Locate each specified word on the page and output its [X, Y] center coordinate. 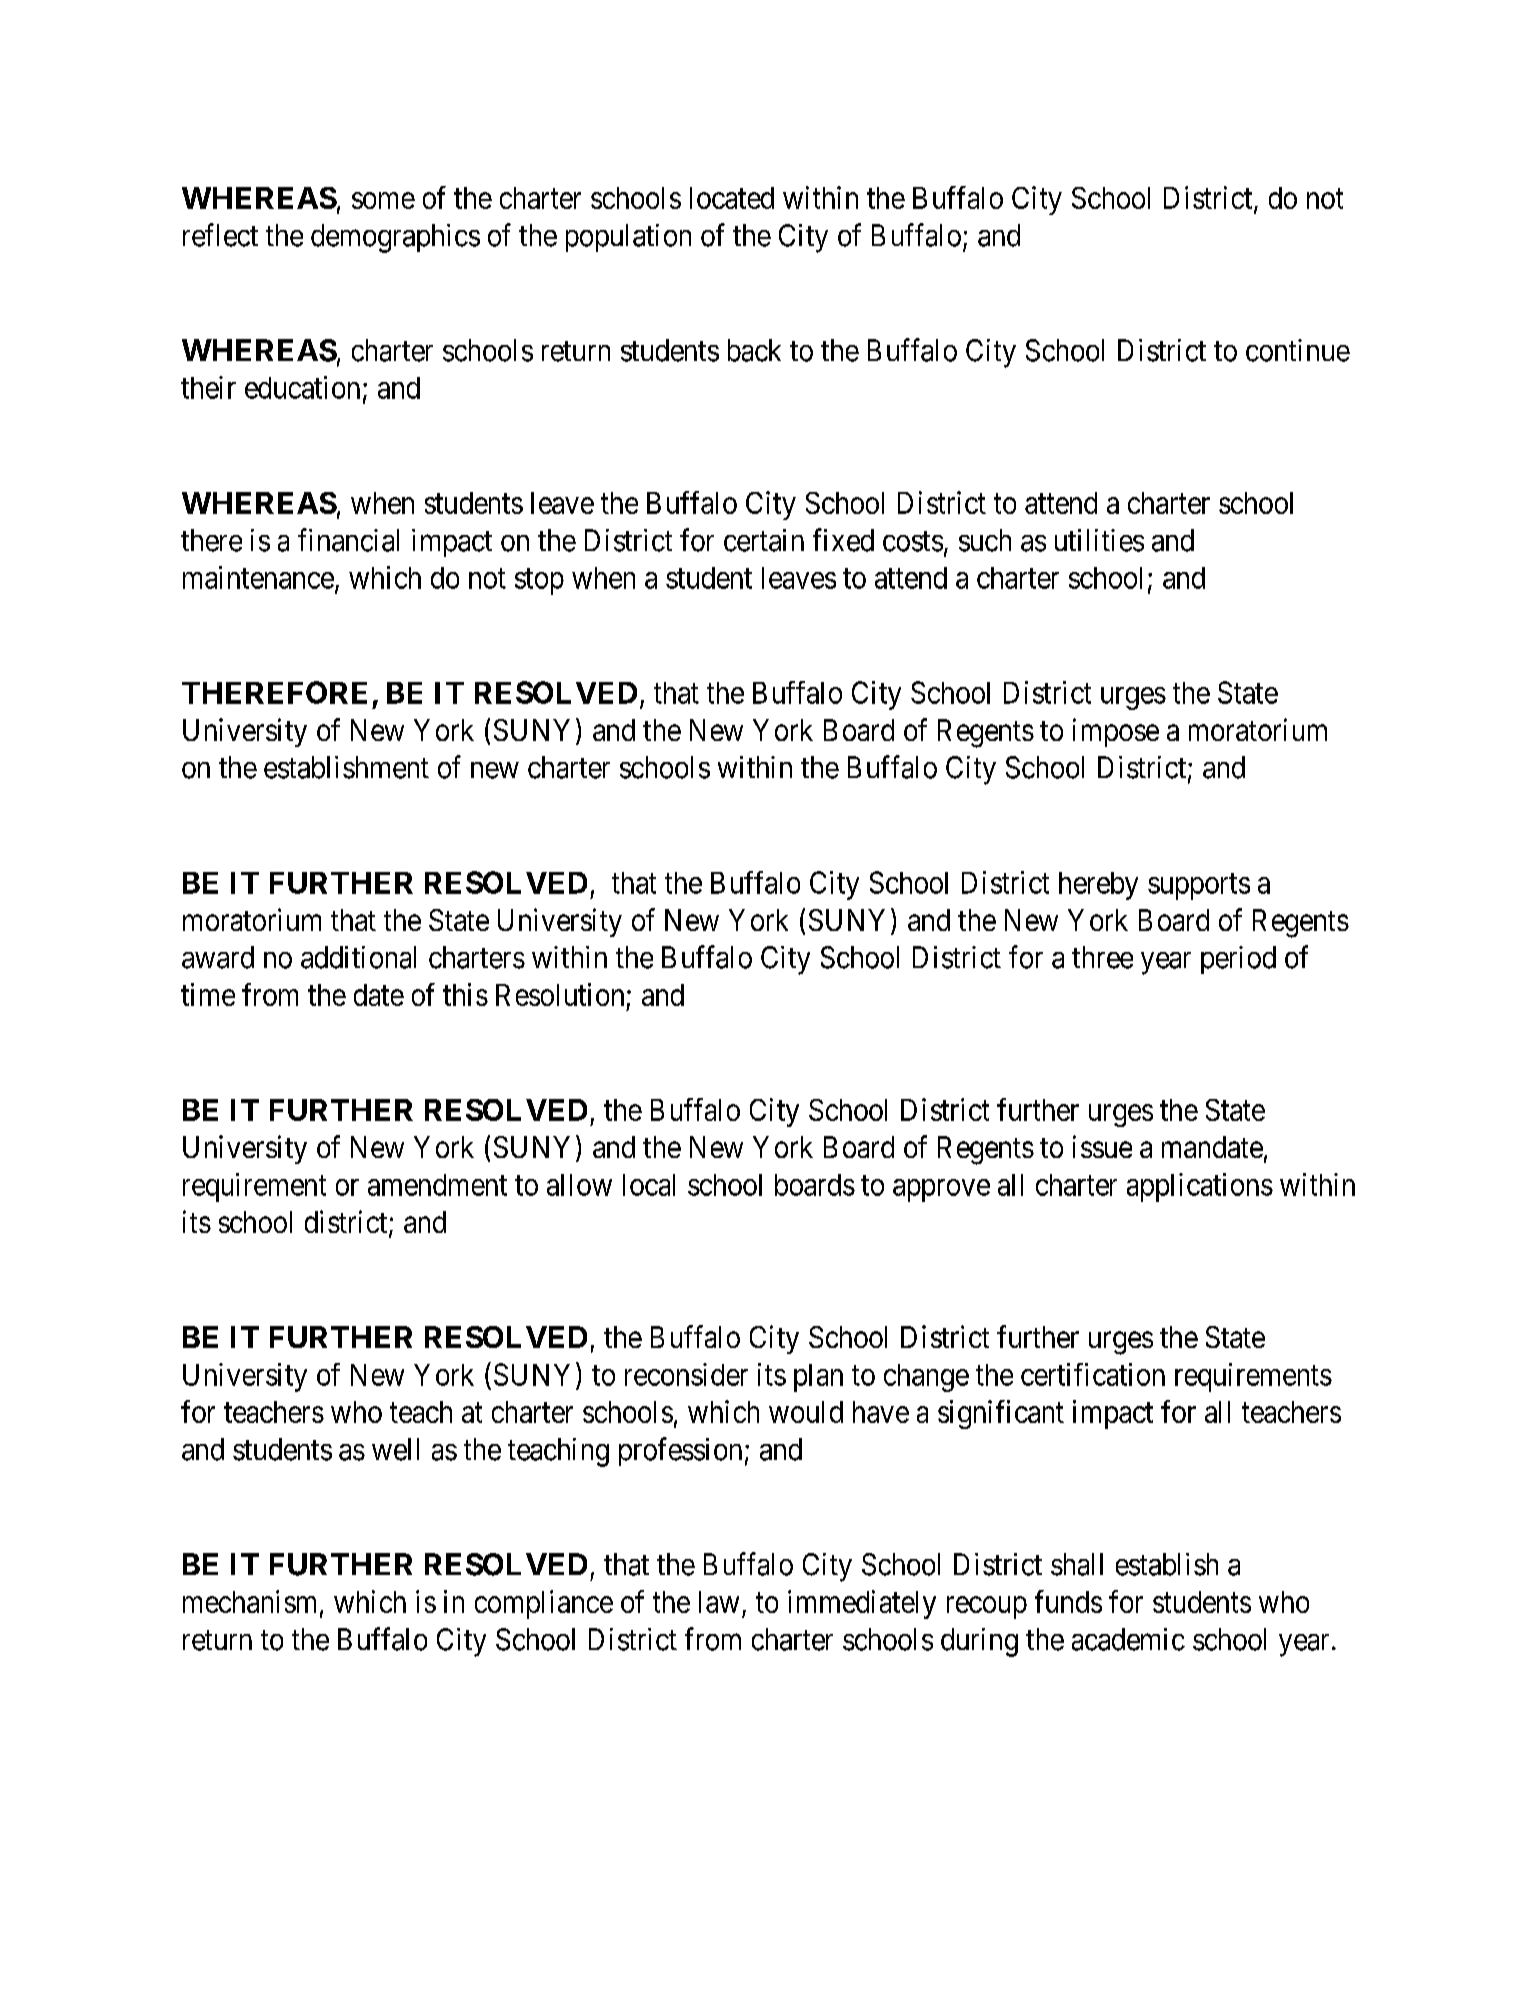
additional [358, 957]
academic [1128, 1639]
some [383, 200]
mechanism [252, 1602]
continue [1298, 350]
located [732, 198]
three [1102, 957]
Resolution [560, 994]
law [719, 1602]
